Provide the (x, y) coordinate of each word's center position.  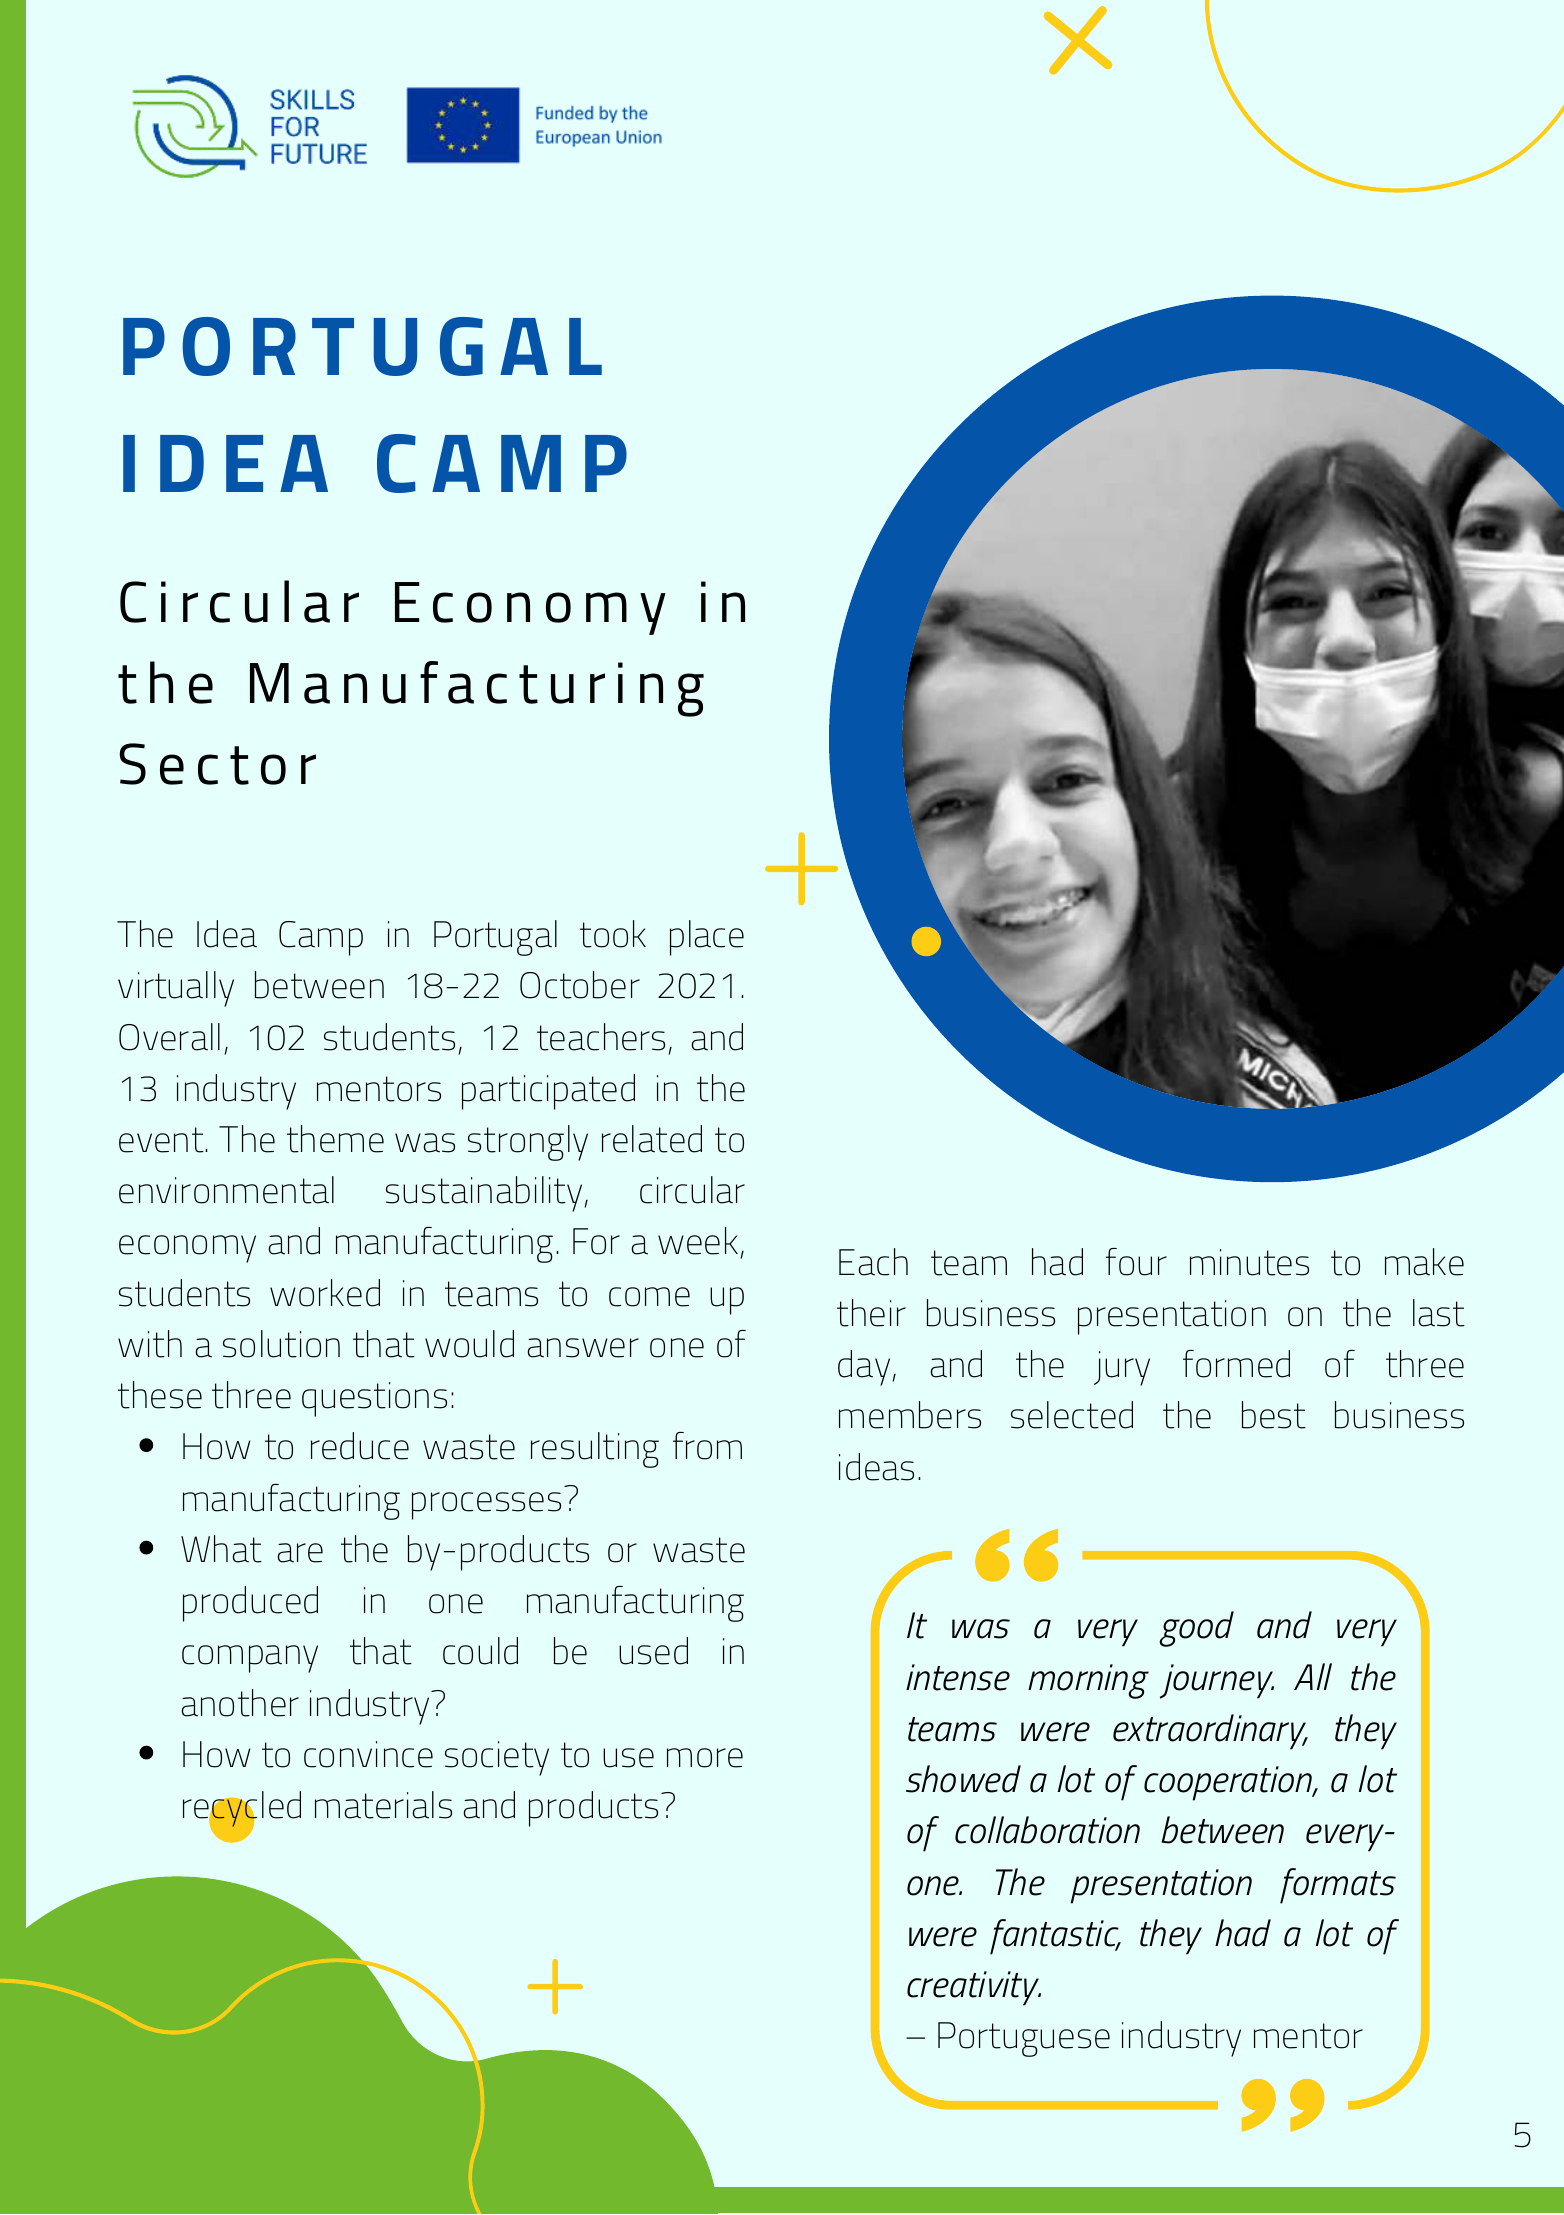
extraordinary (1210, 1732)
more (705, 1758)
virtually (176, 989)
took (613, 934)
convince (368, 1754)
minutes (1249, 1262)
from (707, 1446)
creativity (974, 1988)
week (698, 1241)
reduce (360, 1446)
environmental (226, 1190)
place (707, 938)
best (1274, 1415)
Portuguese (1024, 2039)
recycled (242, 1810)
